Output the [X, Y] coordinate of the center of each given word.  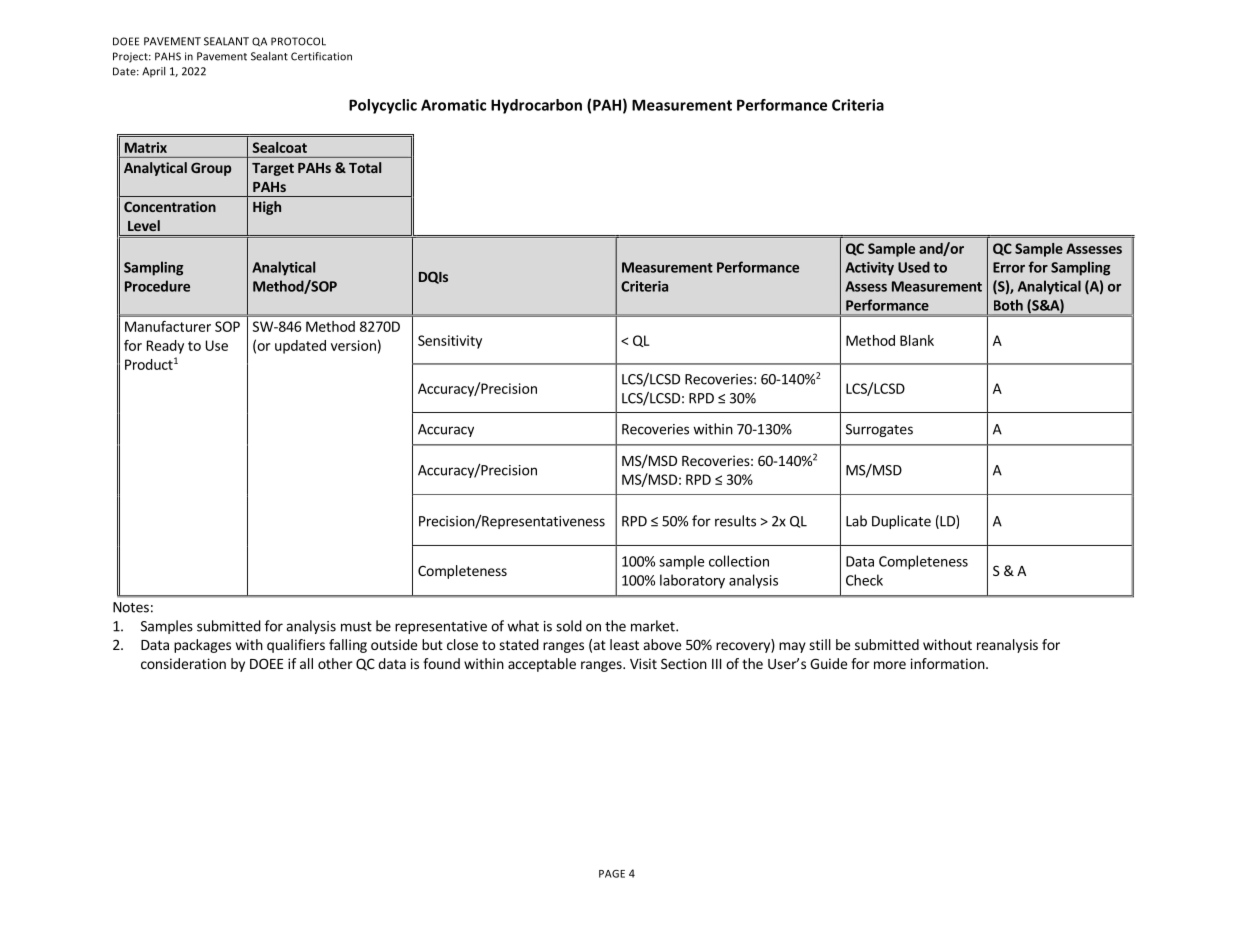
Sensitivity [450, 342]
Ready [165, 347]
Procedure [157, 286]
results [735, 521]
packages [202, 646]
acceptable [542, 665]
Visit [643, 663]
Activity [869, 269]
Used [914, 267]
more [890, 665]
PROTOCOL [298, 41]
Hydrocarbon [536, 106]
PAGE [612, 874]
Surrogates [879, 430]
